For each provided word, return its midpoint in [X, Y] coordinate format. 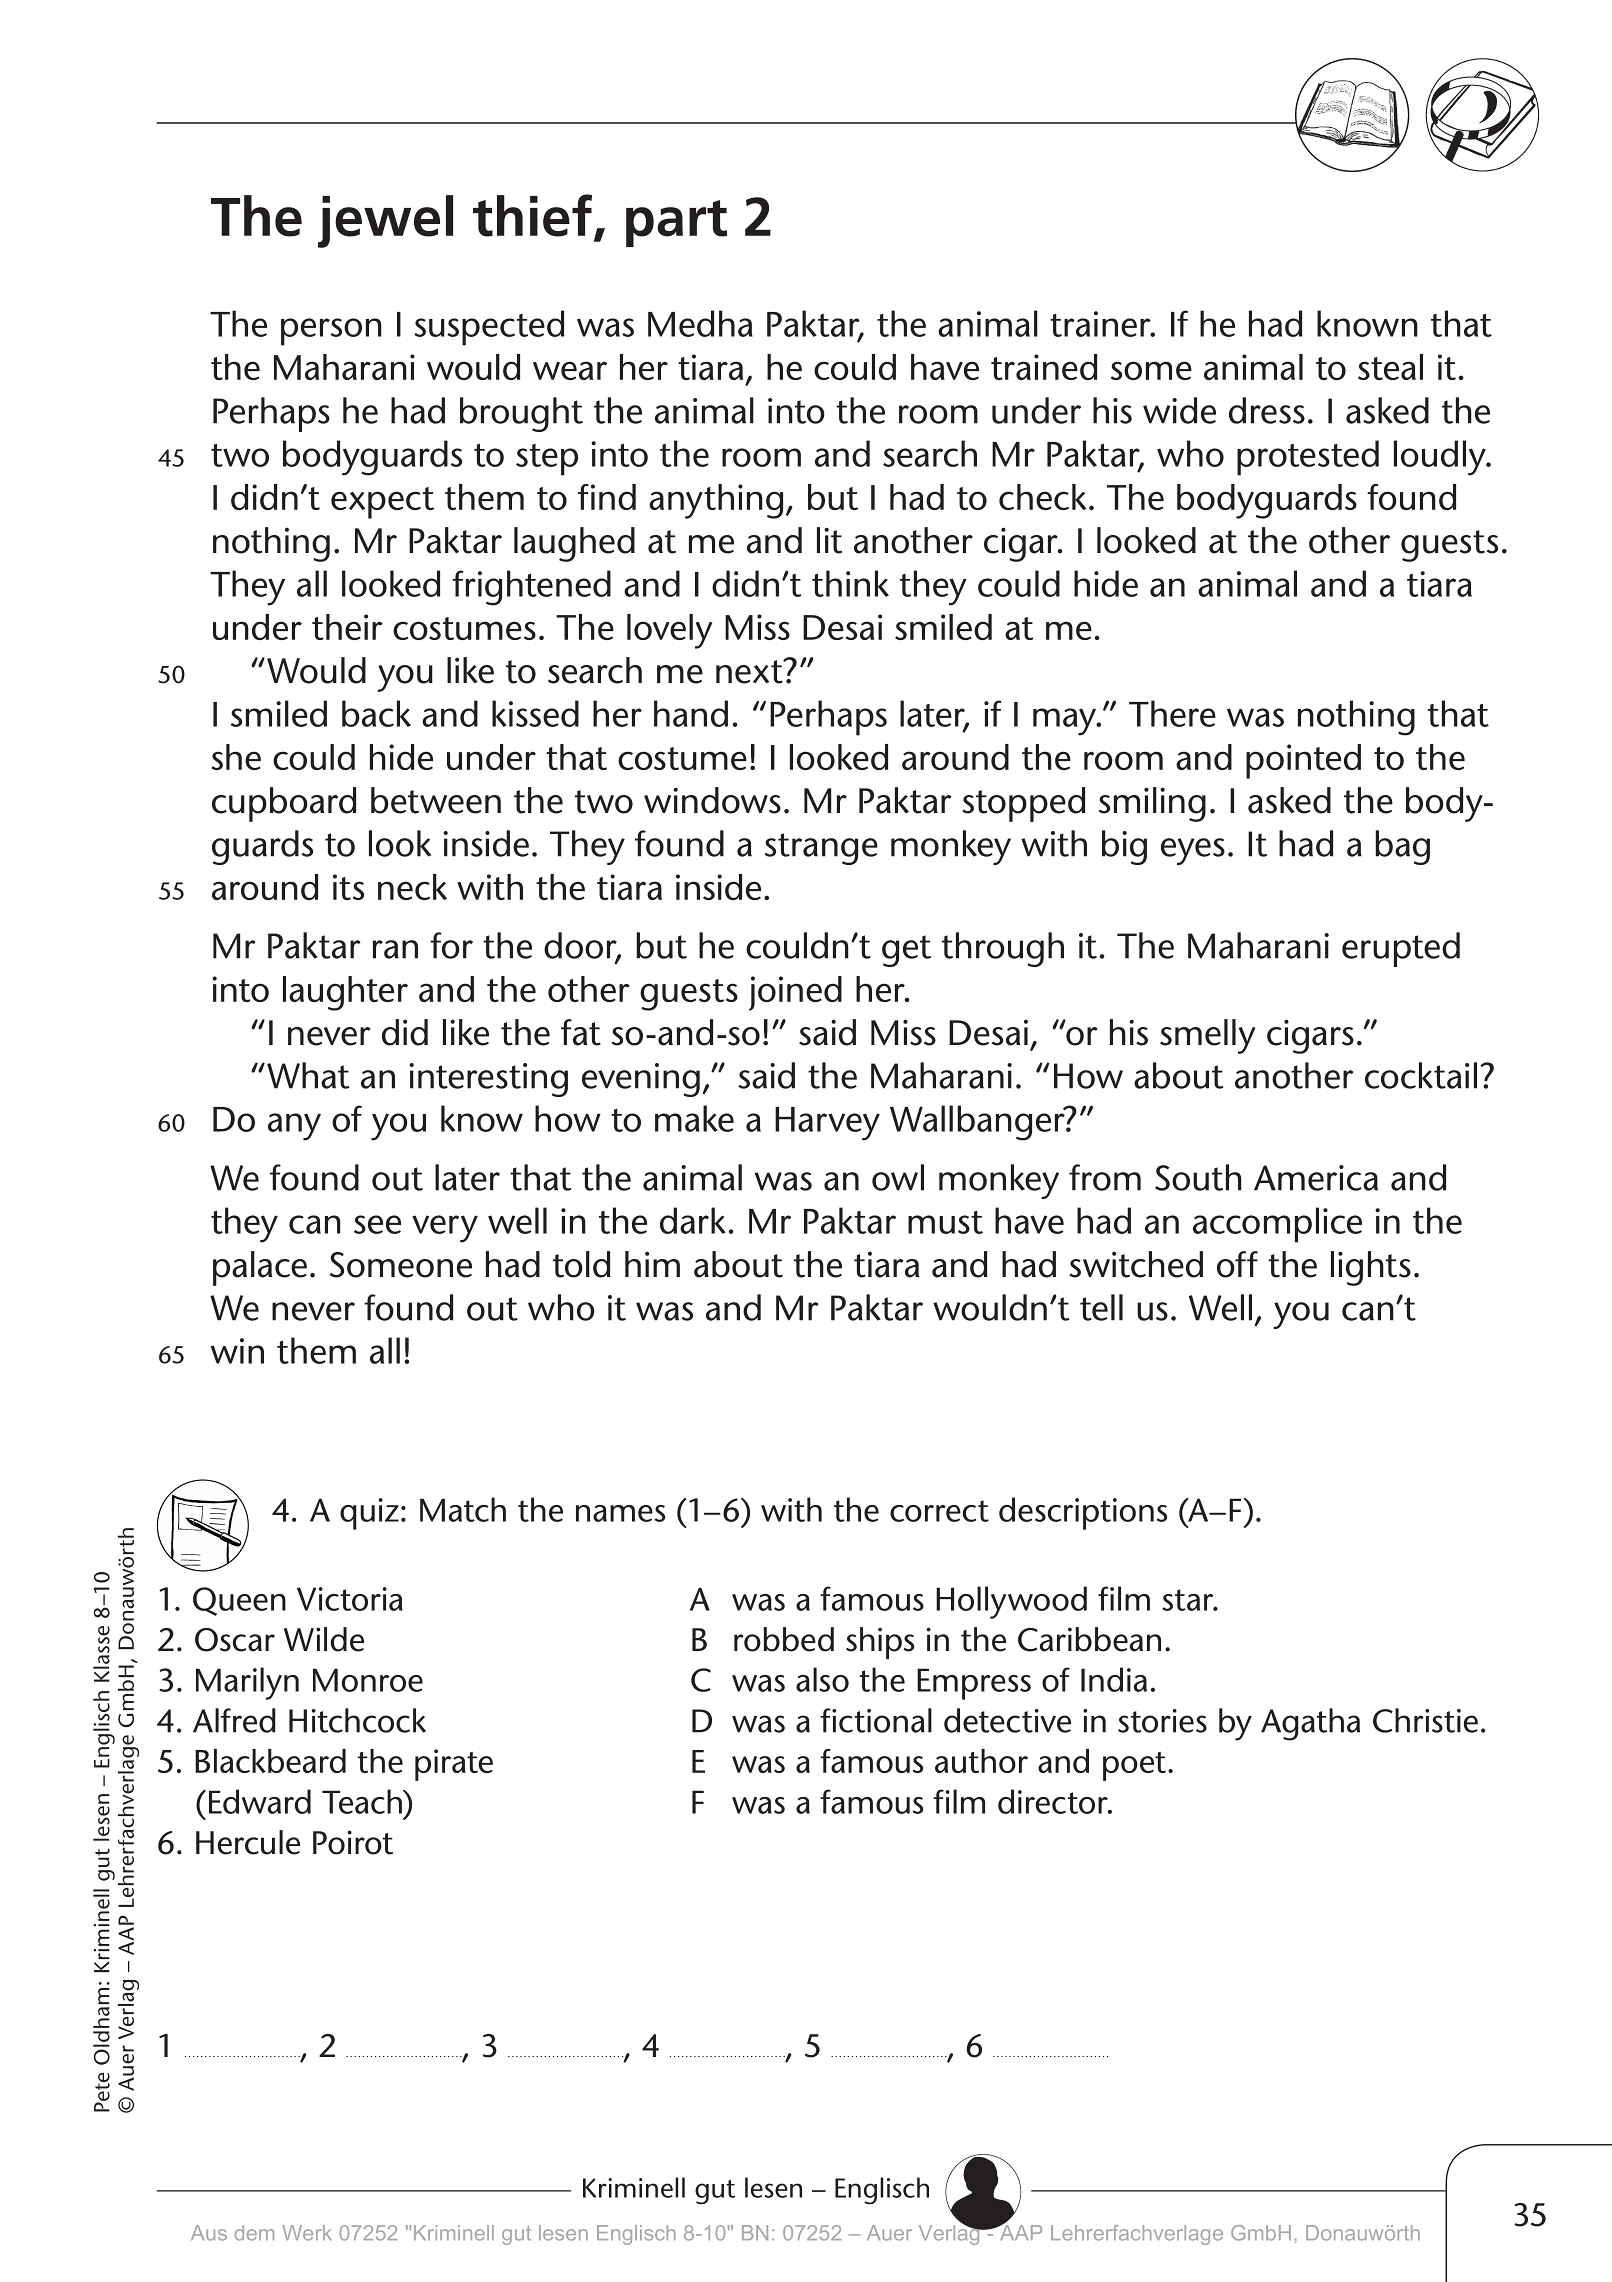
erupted [1401, 949]
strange [821, 849]
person [331, 332]
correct [939, 1511]
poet [1136, 1766]
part [676, 223]
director [1054, 1801]
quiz [369, 1514]
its [348, 887]
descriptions [1083, 1513]
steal [1390, 367]
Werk [306, 2233]
